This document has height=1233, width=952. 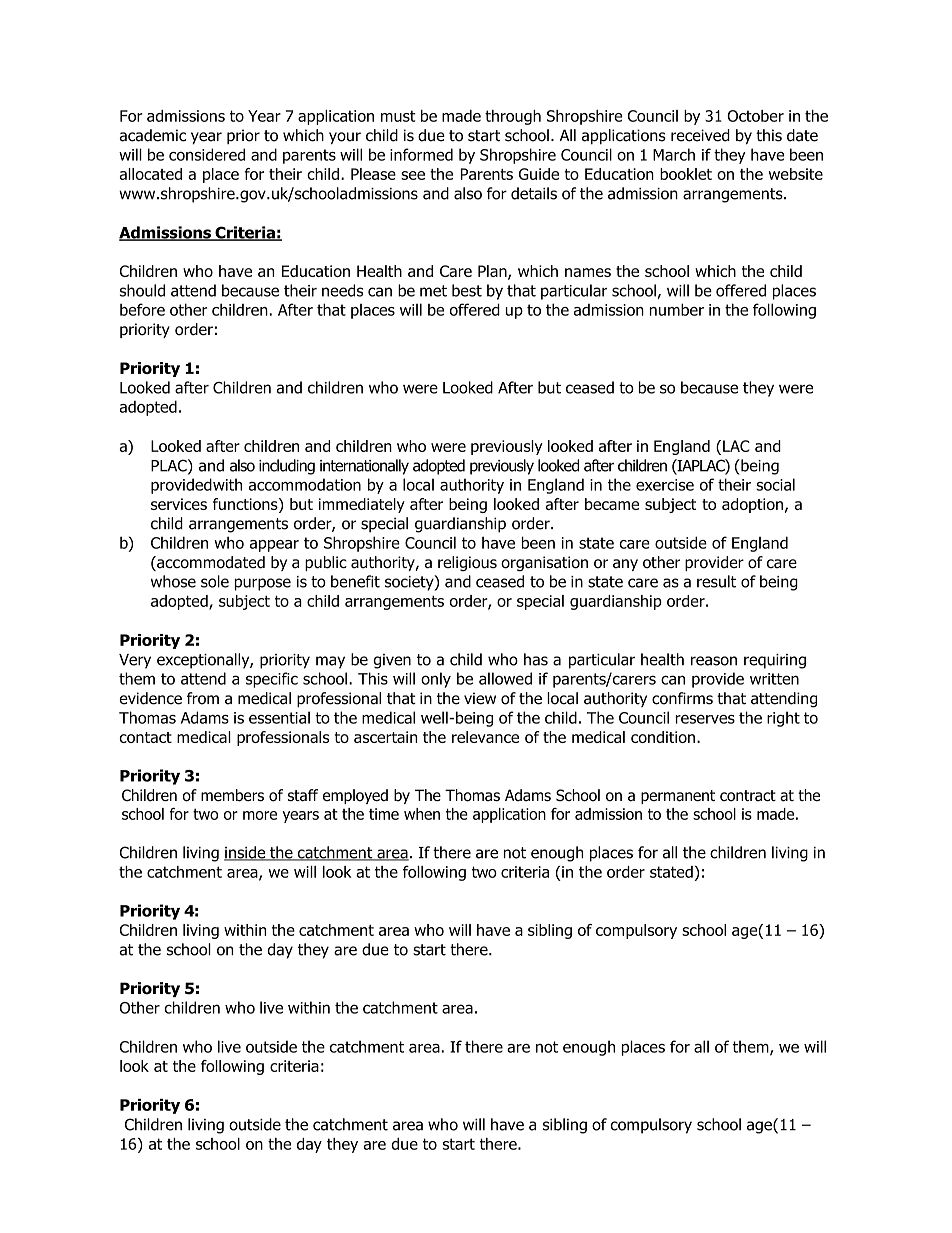 What do you see at coordinates (207, 154) in the document?
I see `considered` at bounding box center [207, 154].
